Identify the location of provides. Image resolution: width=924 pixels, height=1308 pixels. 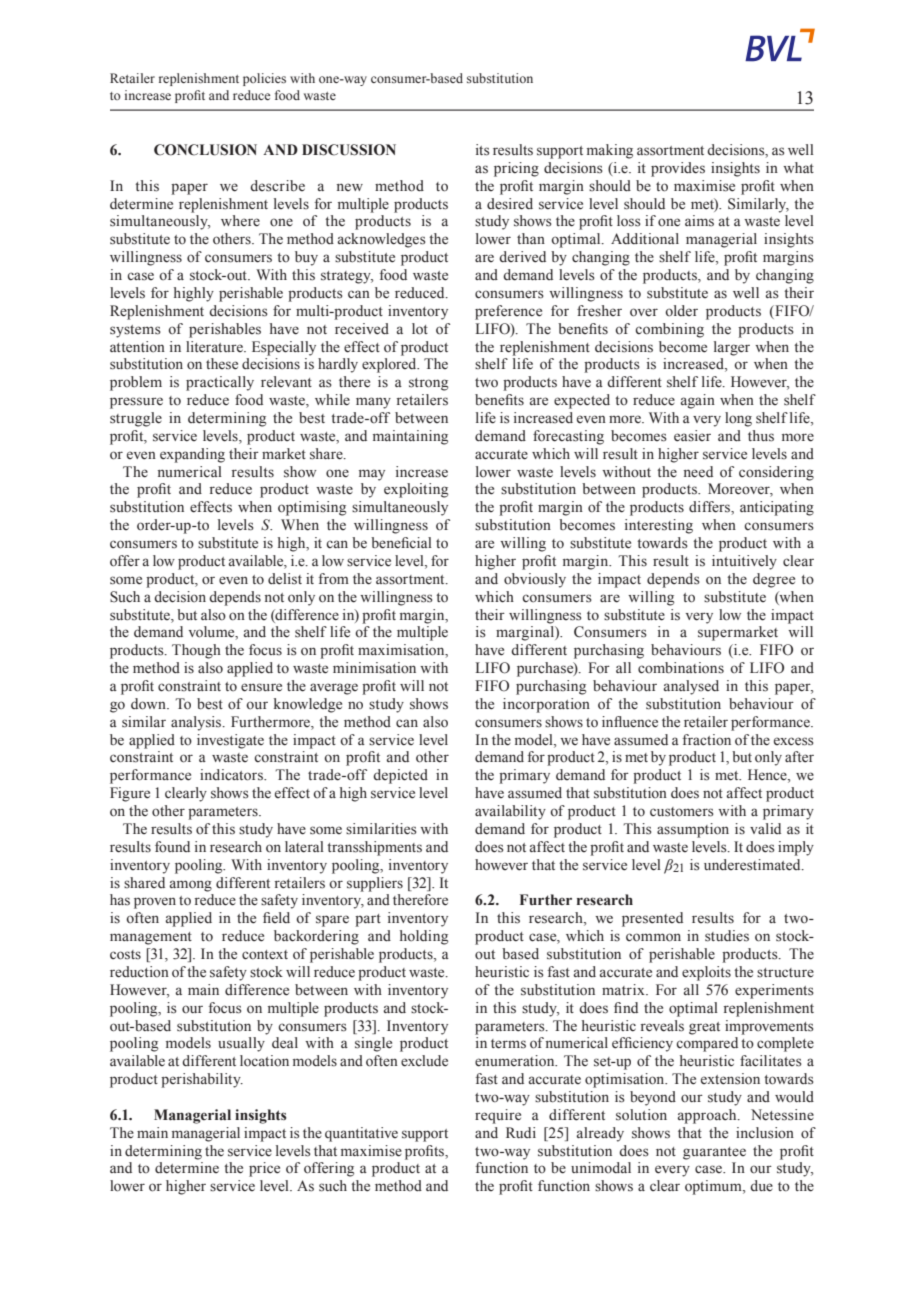
(678, 169).
